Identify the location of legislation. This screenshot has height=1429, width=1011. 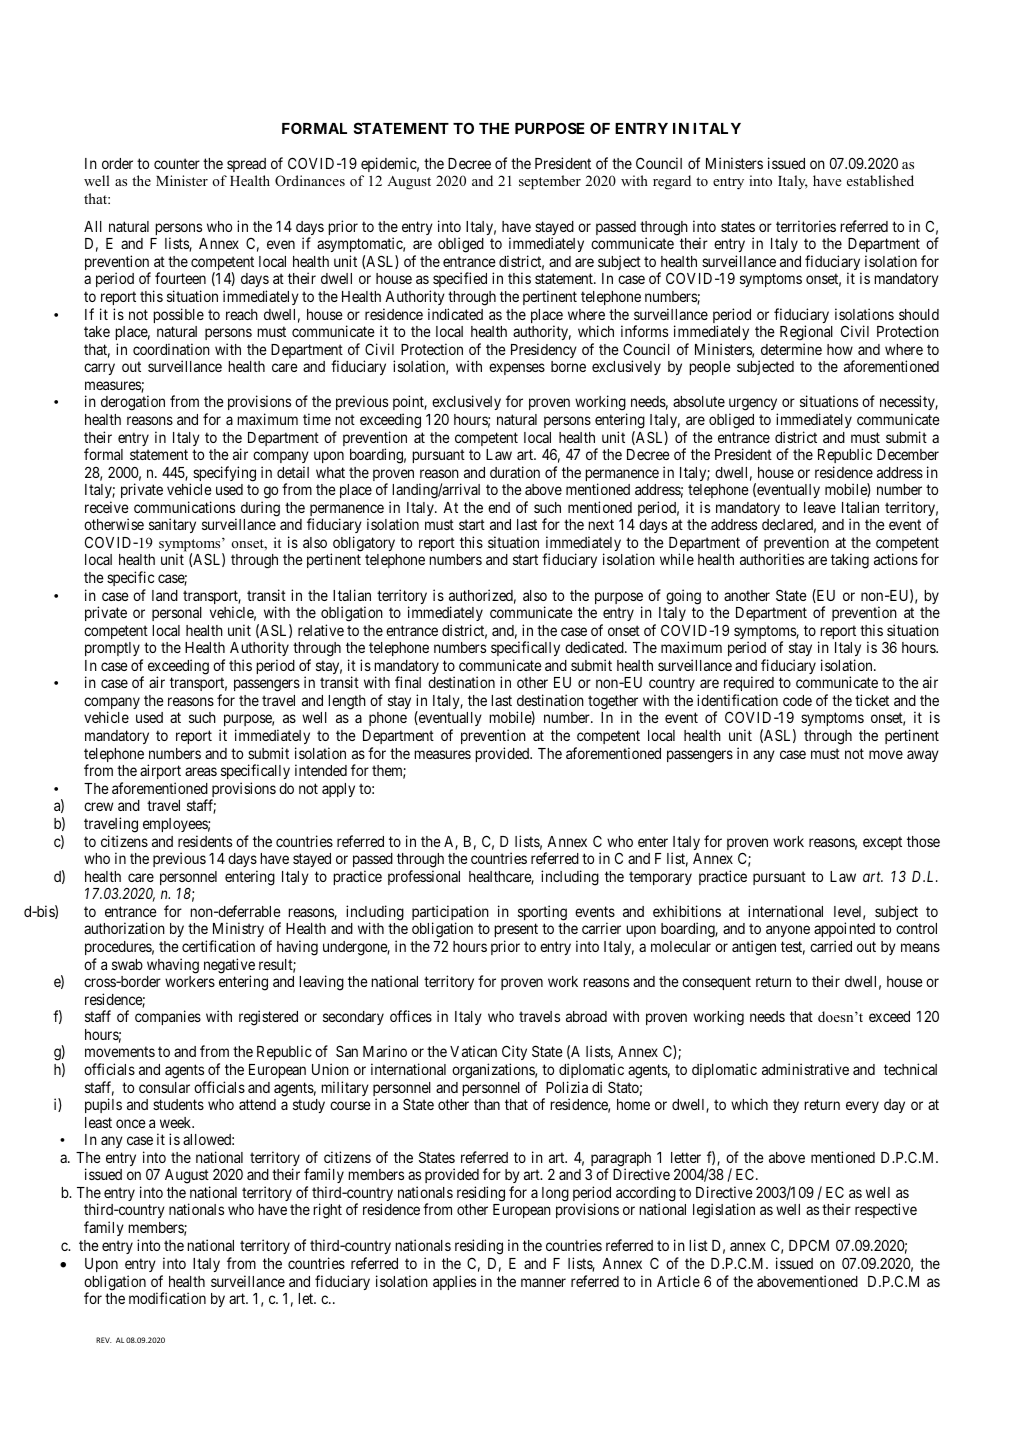
(724, 1211).
